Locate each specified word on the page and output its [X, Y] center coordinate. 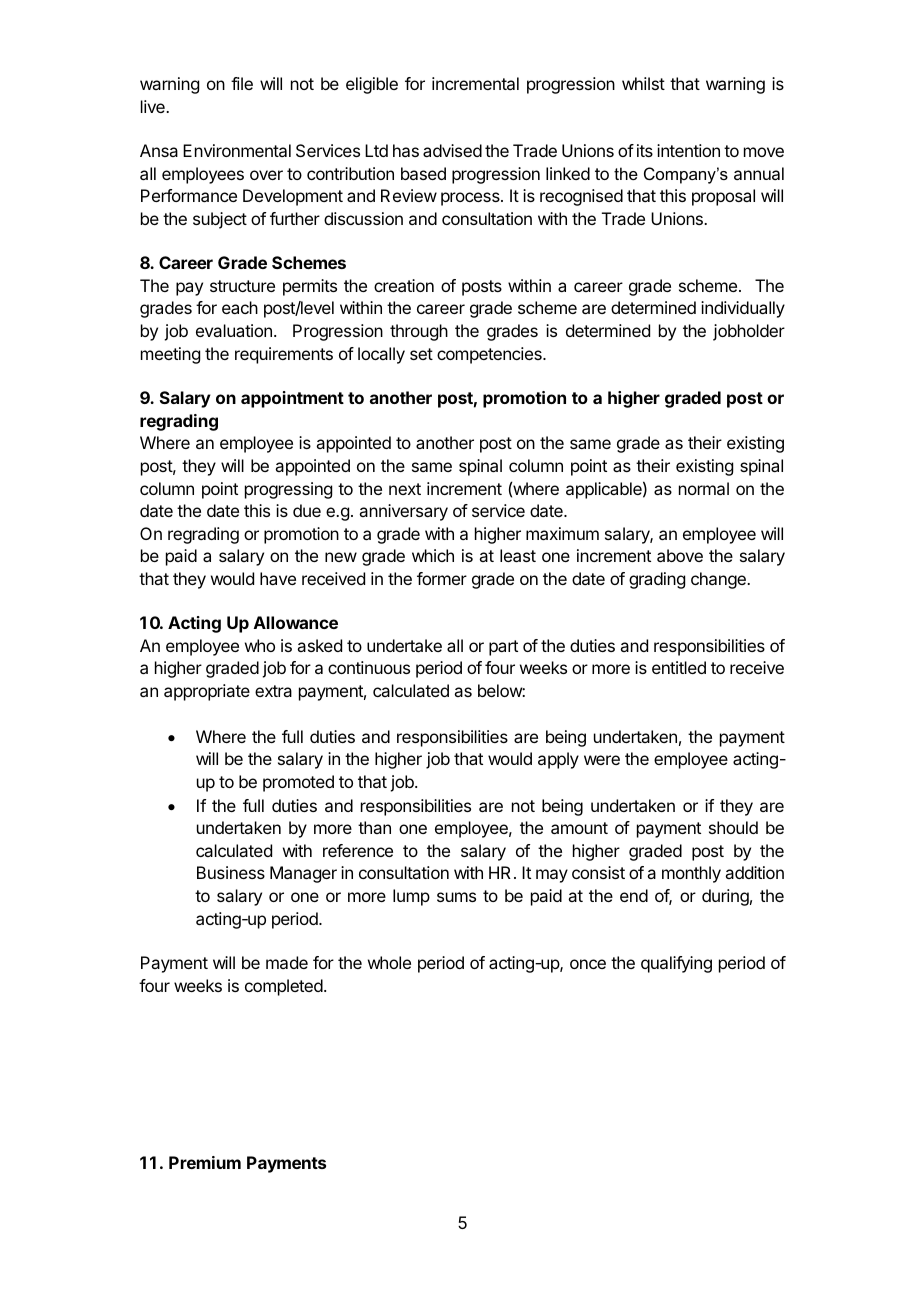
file [242, 83]
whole [389, 962]
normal [704, 488]
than [374, 827]
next [405, 489]
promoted [298, 783]
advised [452, 150]
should [733, 827]
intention [688, 150]
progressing [288, 490]
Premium [205, 1162]
